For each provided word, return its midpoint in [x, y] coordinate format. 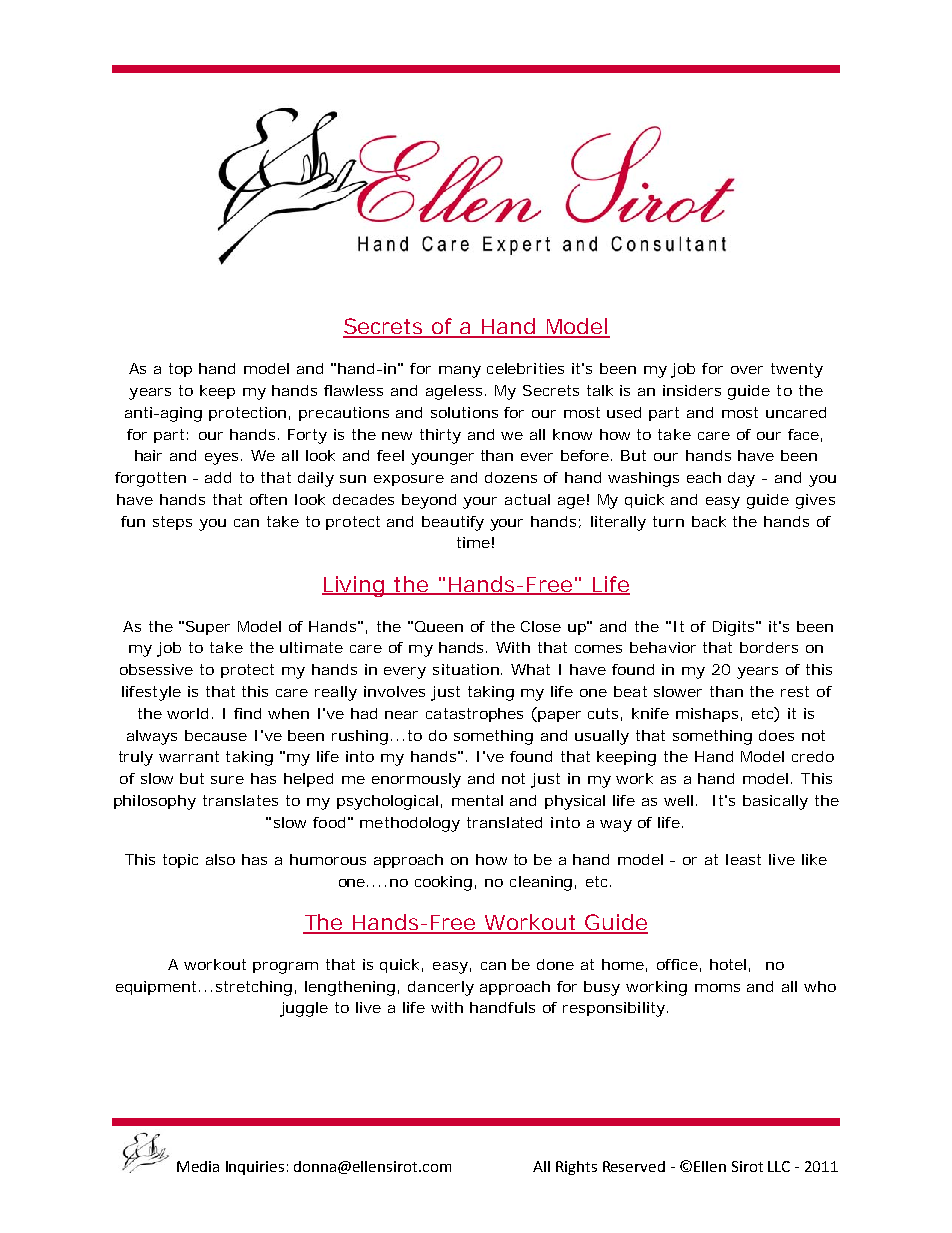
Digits [735, 628]
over [747, 370]
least [743, 859]
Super [208, 628]
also [220, 859]
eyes [223, 459]
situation [467, 669]
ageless [456, 392]
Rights [576, 1168]
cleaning [543, 883]
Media [198, 1166]
